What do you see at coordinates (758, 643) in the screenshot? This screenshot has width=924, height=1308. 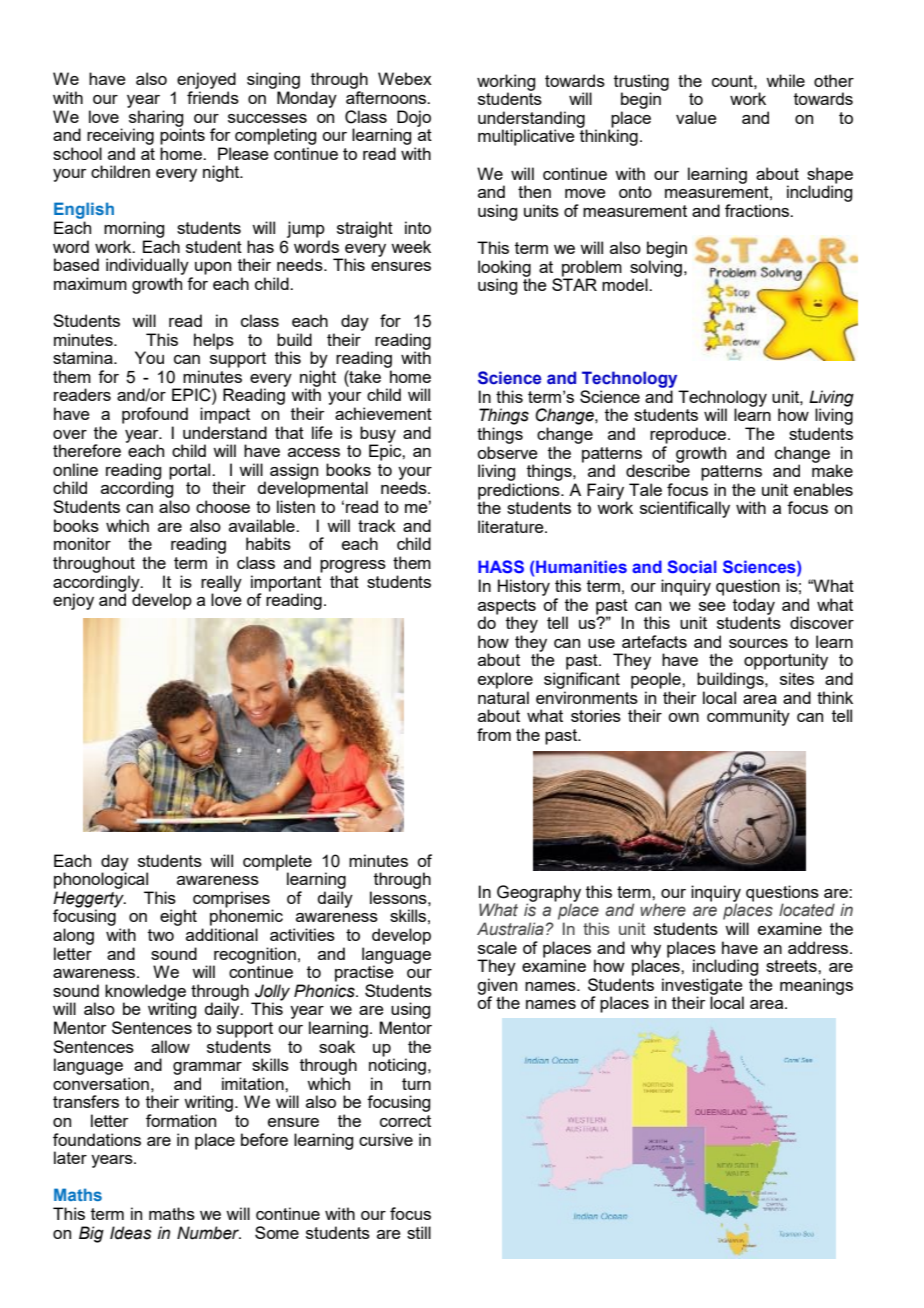 I see `sources` at bounding box center [758, 643].
